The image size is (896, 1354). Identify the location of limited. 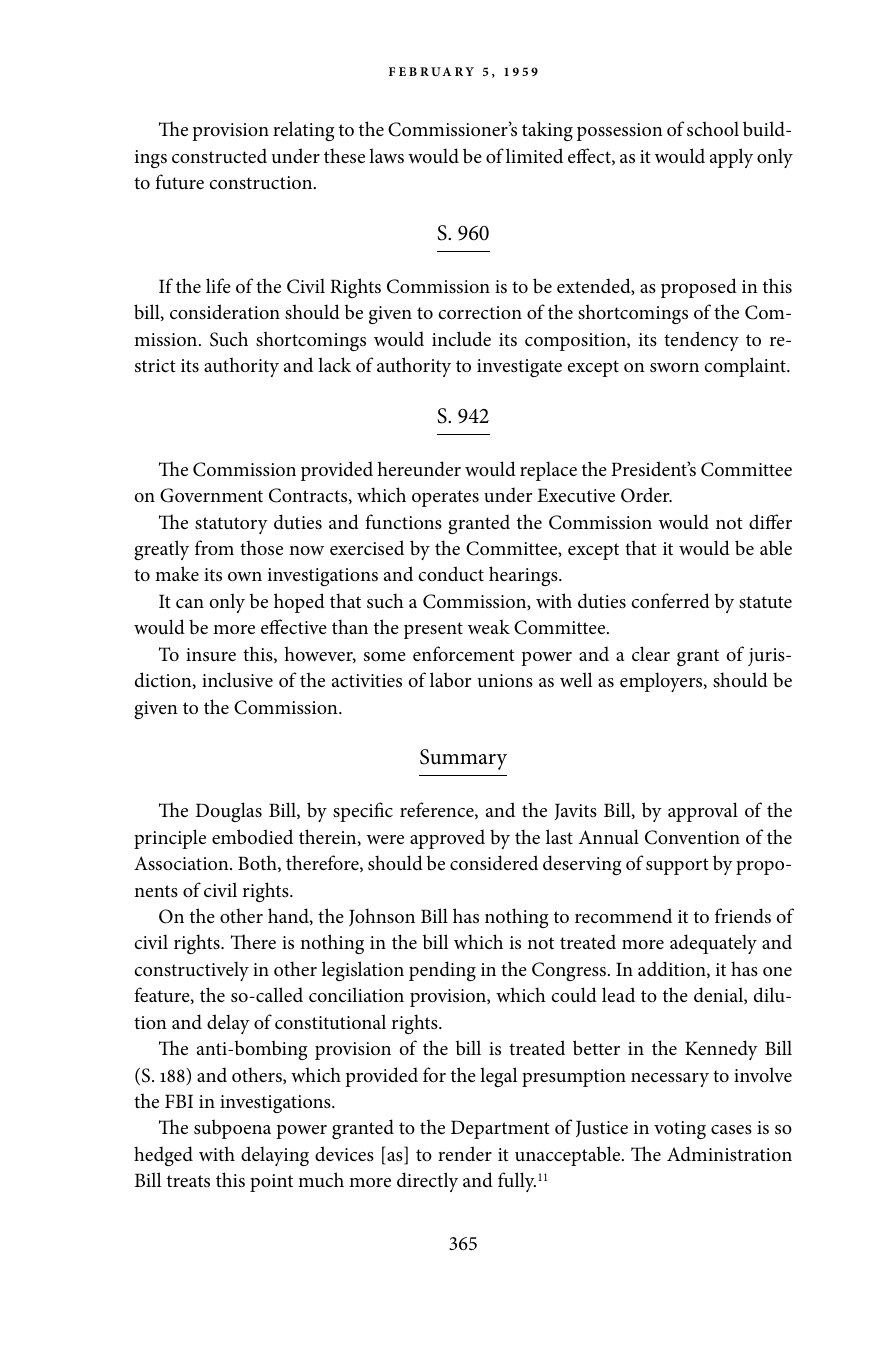
(534, 155).
